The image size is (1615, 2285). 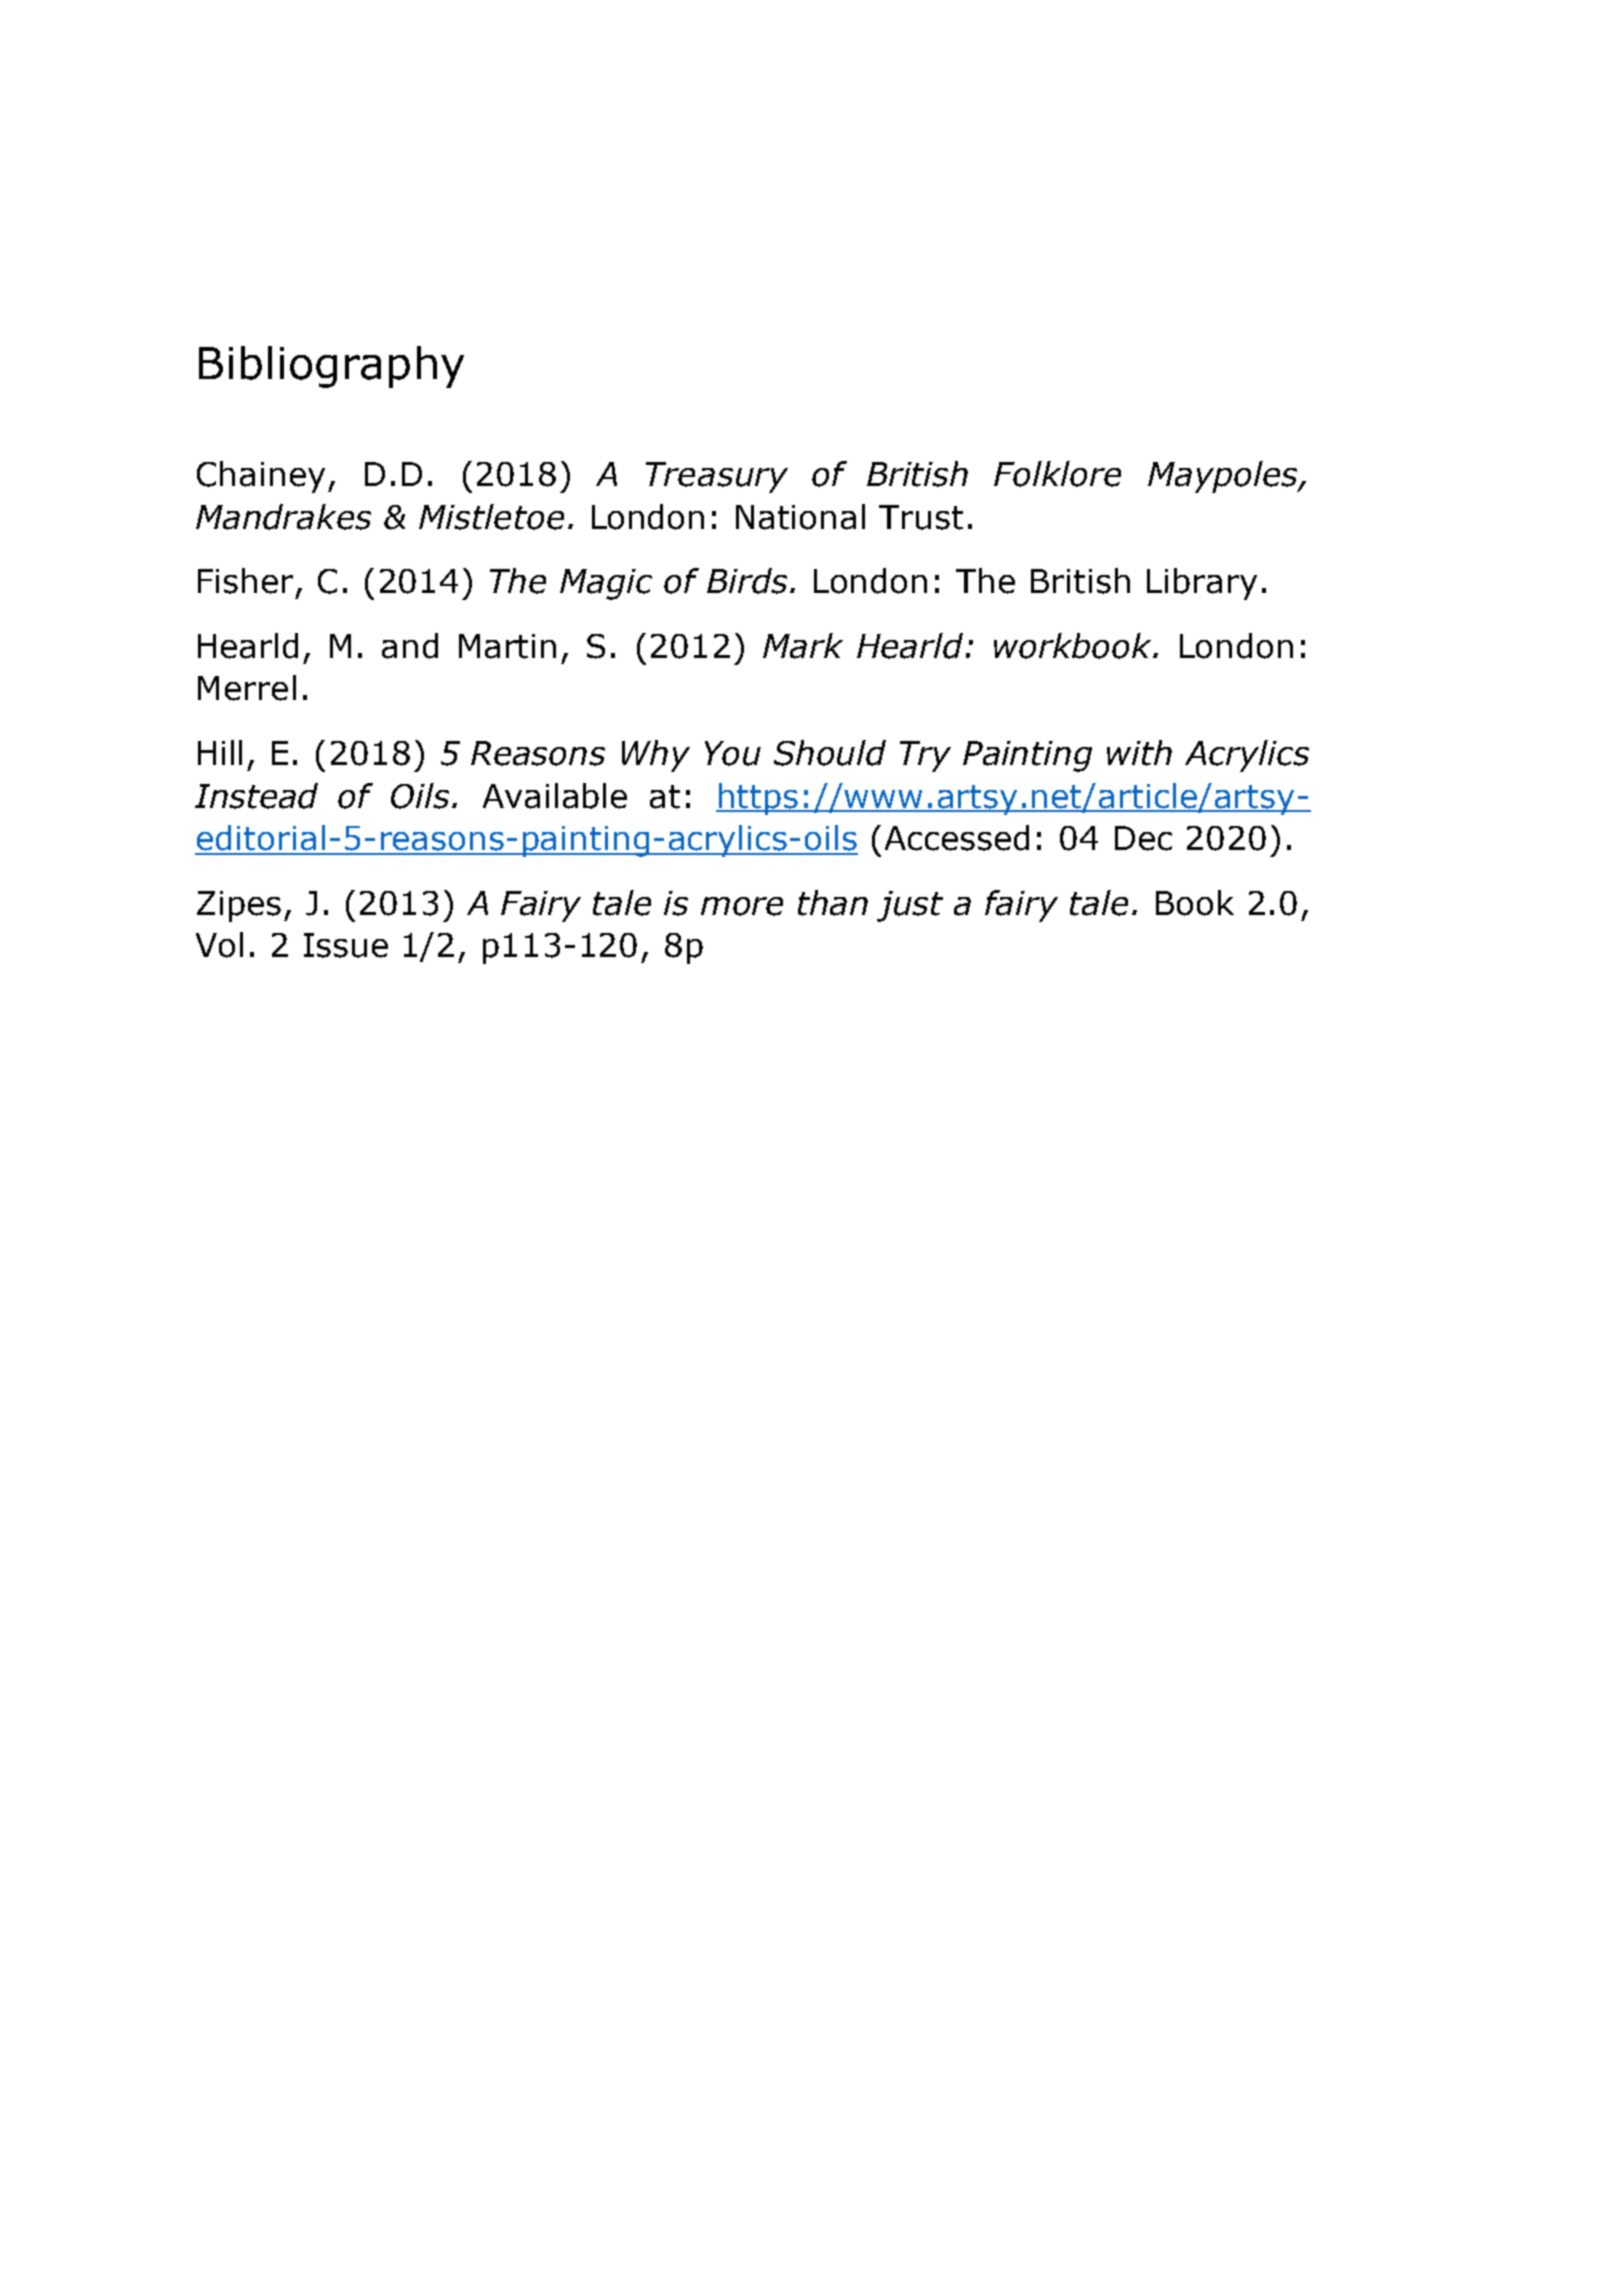 What do you see at coordinates (1057, 474) in the screenshot?
I see `Folklore` at bounding box center [1057, 474].
